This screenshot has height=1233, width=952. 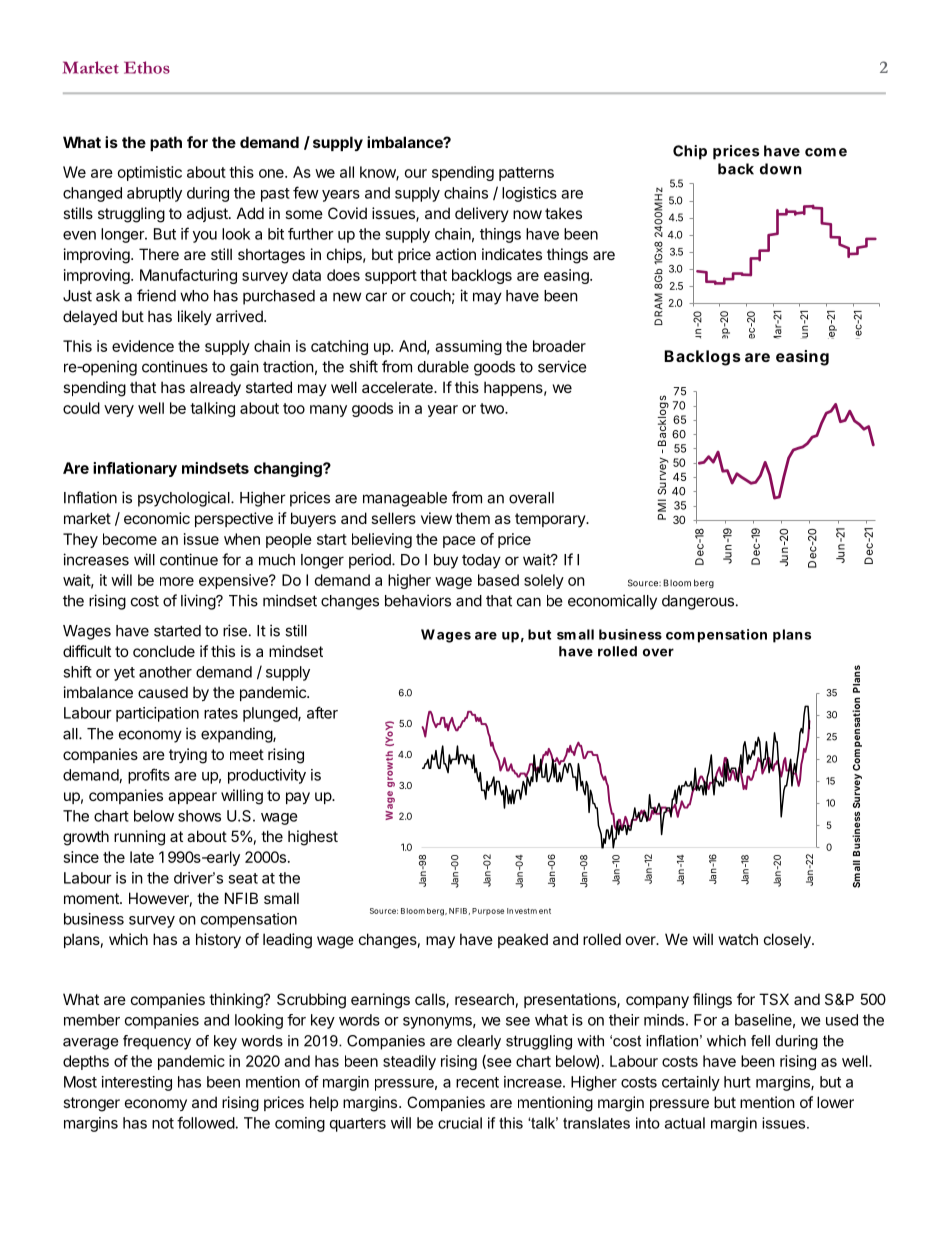 What do you see at coordinates (562, 366) in the screenshot?
I see `service` at bounding box center [562, 366].
